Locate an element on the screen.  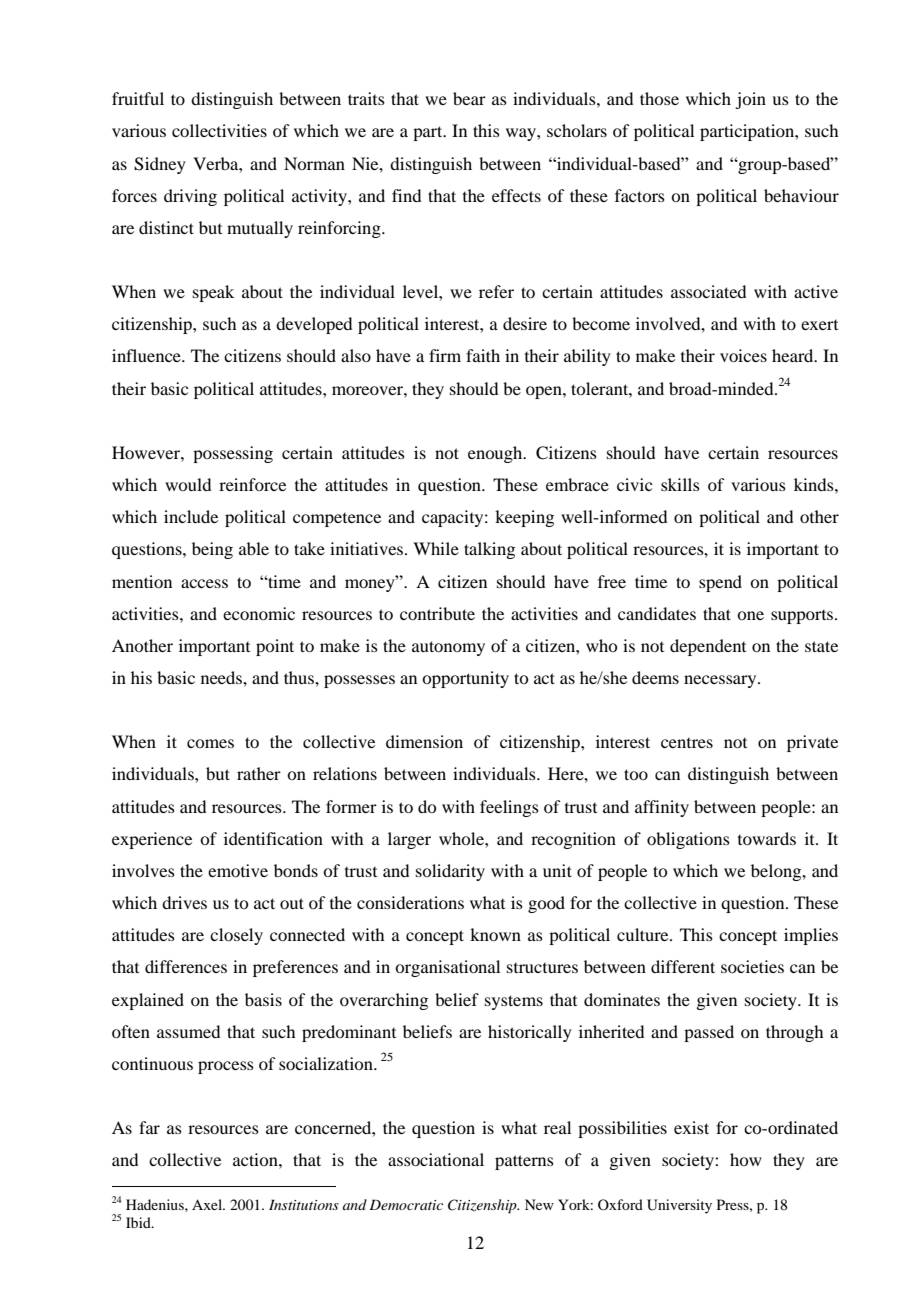
point is located at coordinates (275, 647).
